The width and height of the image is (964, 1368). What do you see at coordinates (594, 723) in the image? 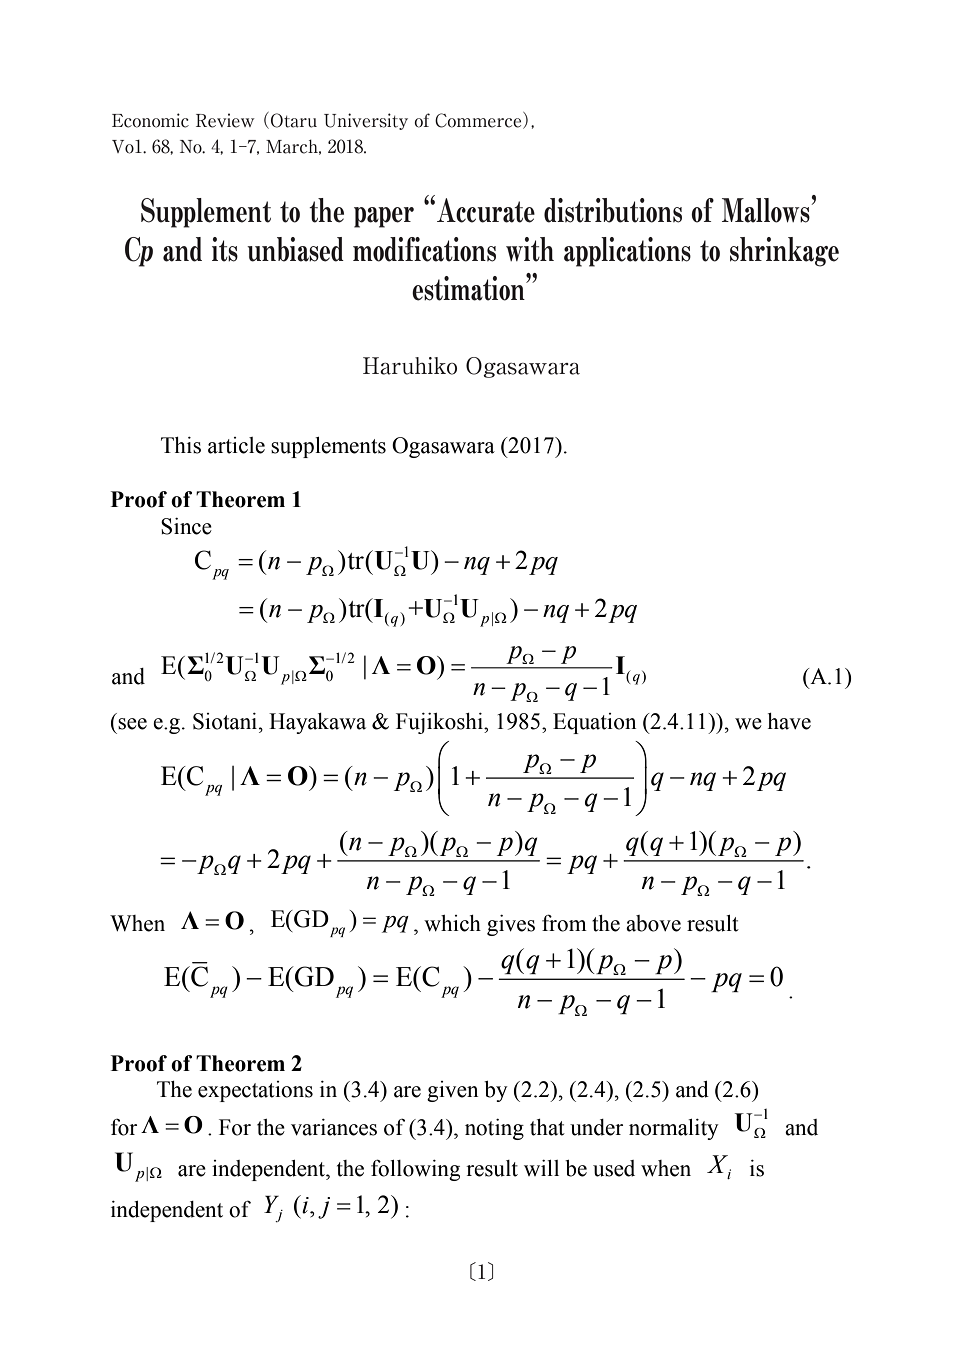
I see `Equation` at bounding box center [594, 723].
